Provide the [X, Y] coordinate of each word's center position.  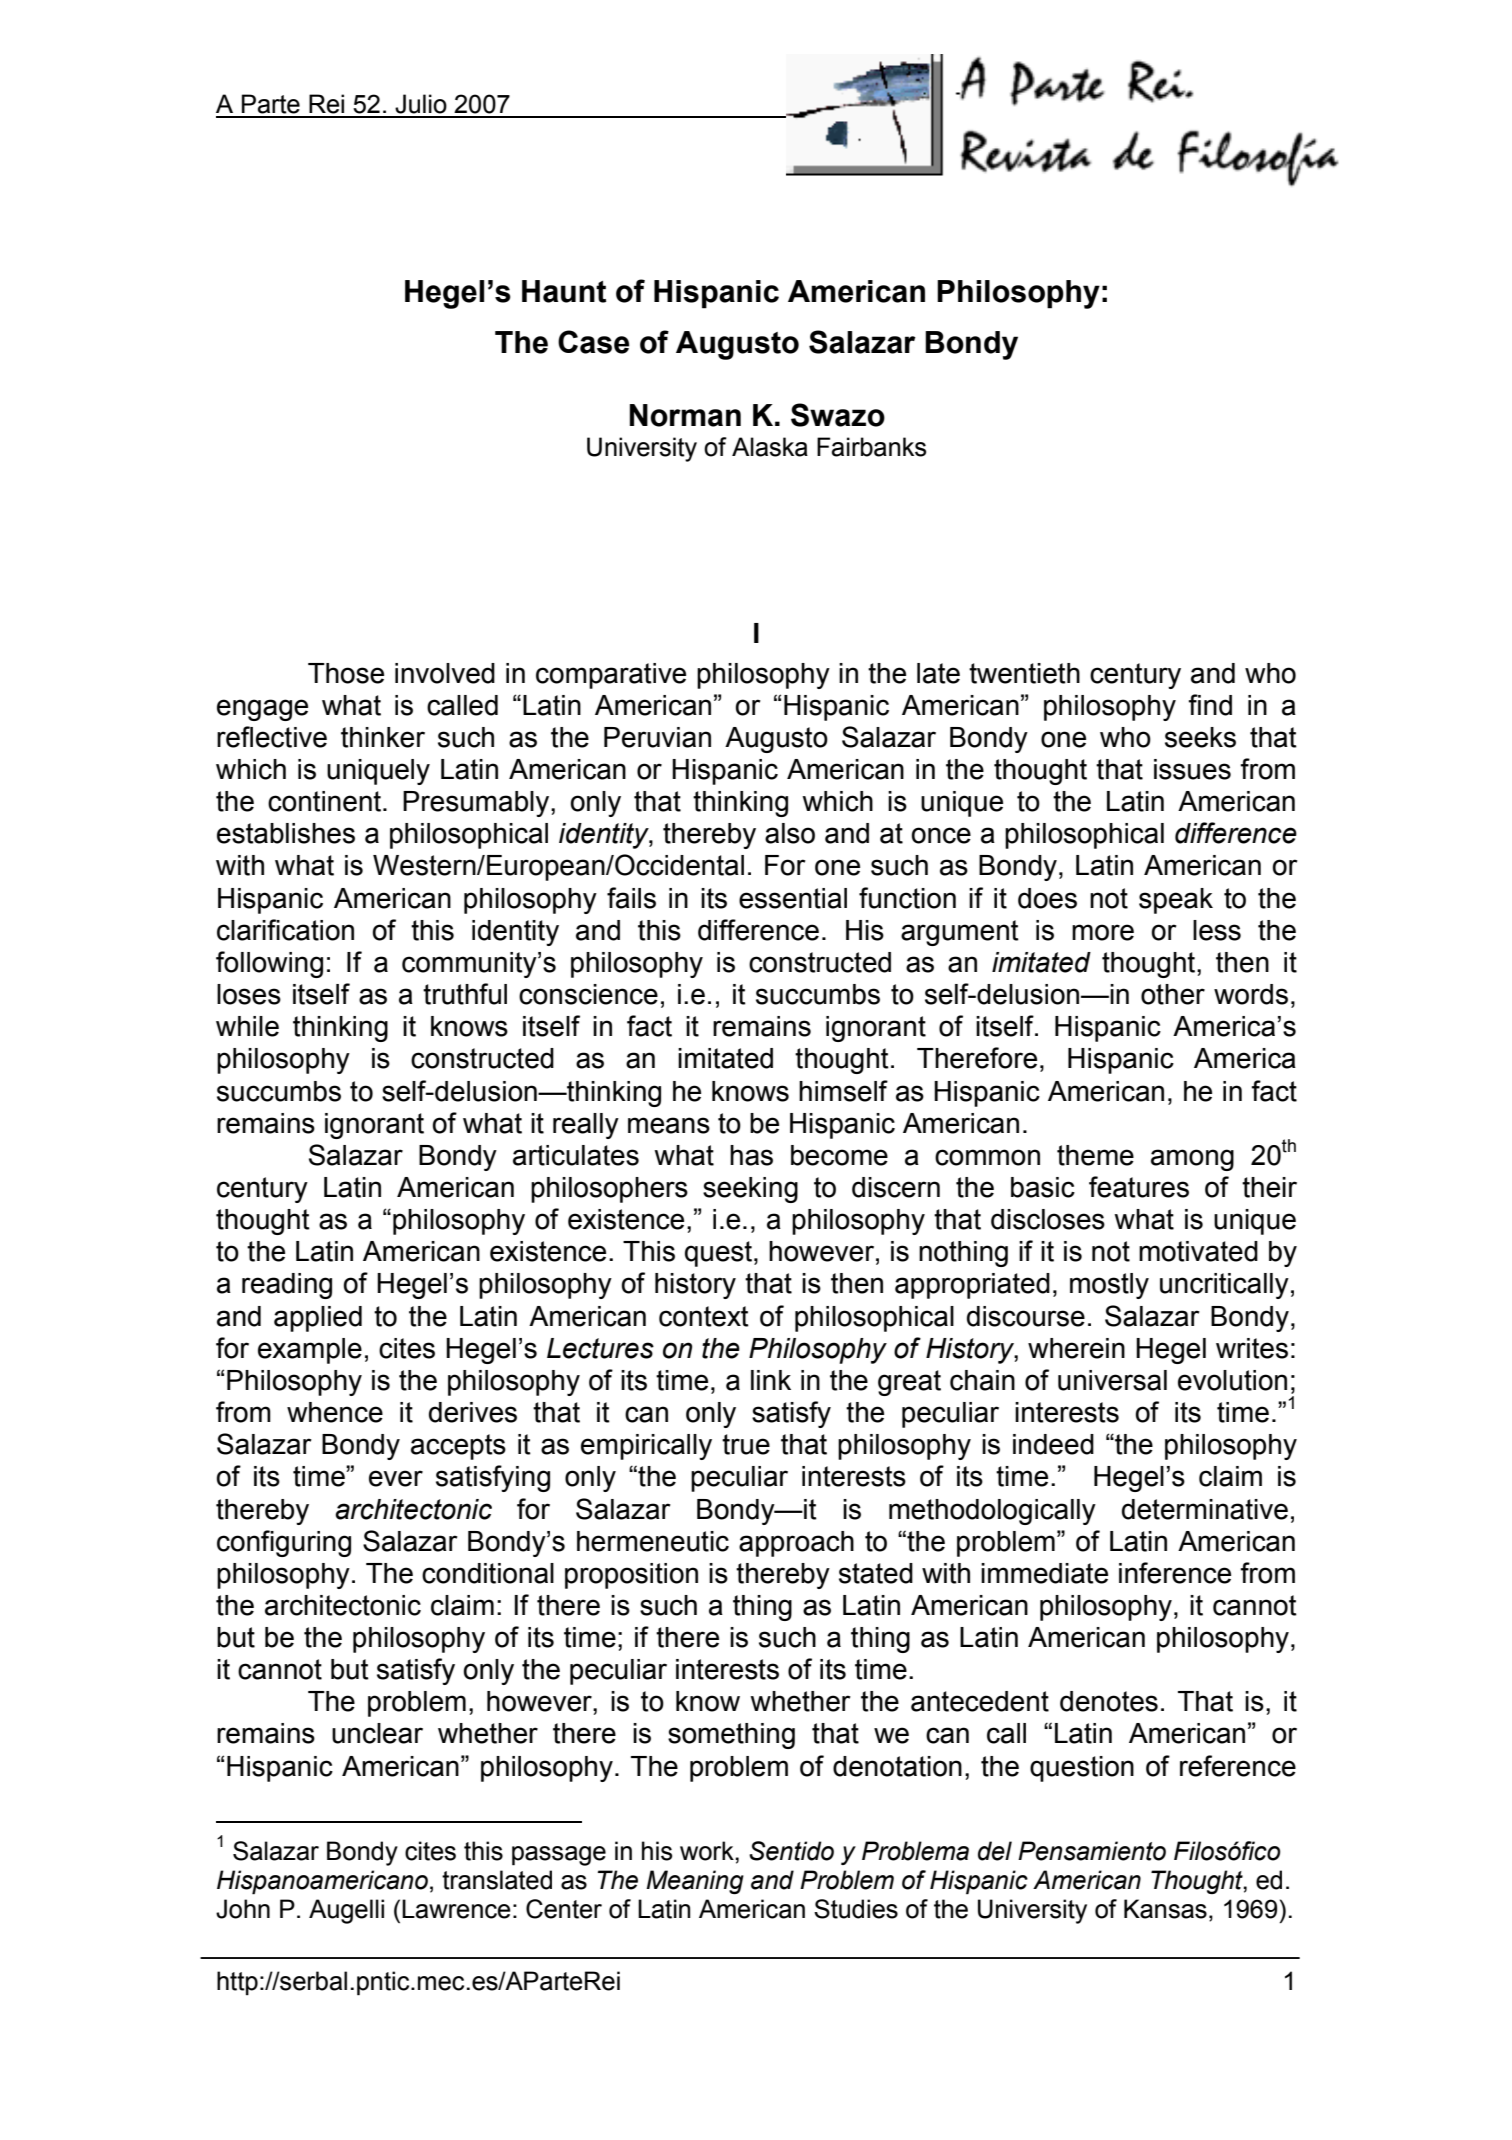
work [708, 1851]
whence [335, 1412]
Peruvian [657, 737]
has [751, 1155]
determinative [1205, 1509]
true [746, 1444]
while [247, 1026]
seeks [1200, 737]
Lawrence [456, 1909]
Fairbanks [871, 447]
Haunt [564, 291]
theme [1095, 1155]
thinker [383, 737]
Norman [685, 415]
